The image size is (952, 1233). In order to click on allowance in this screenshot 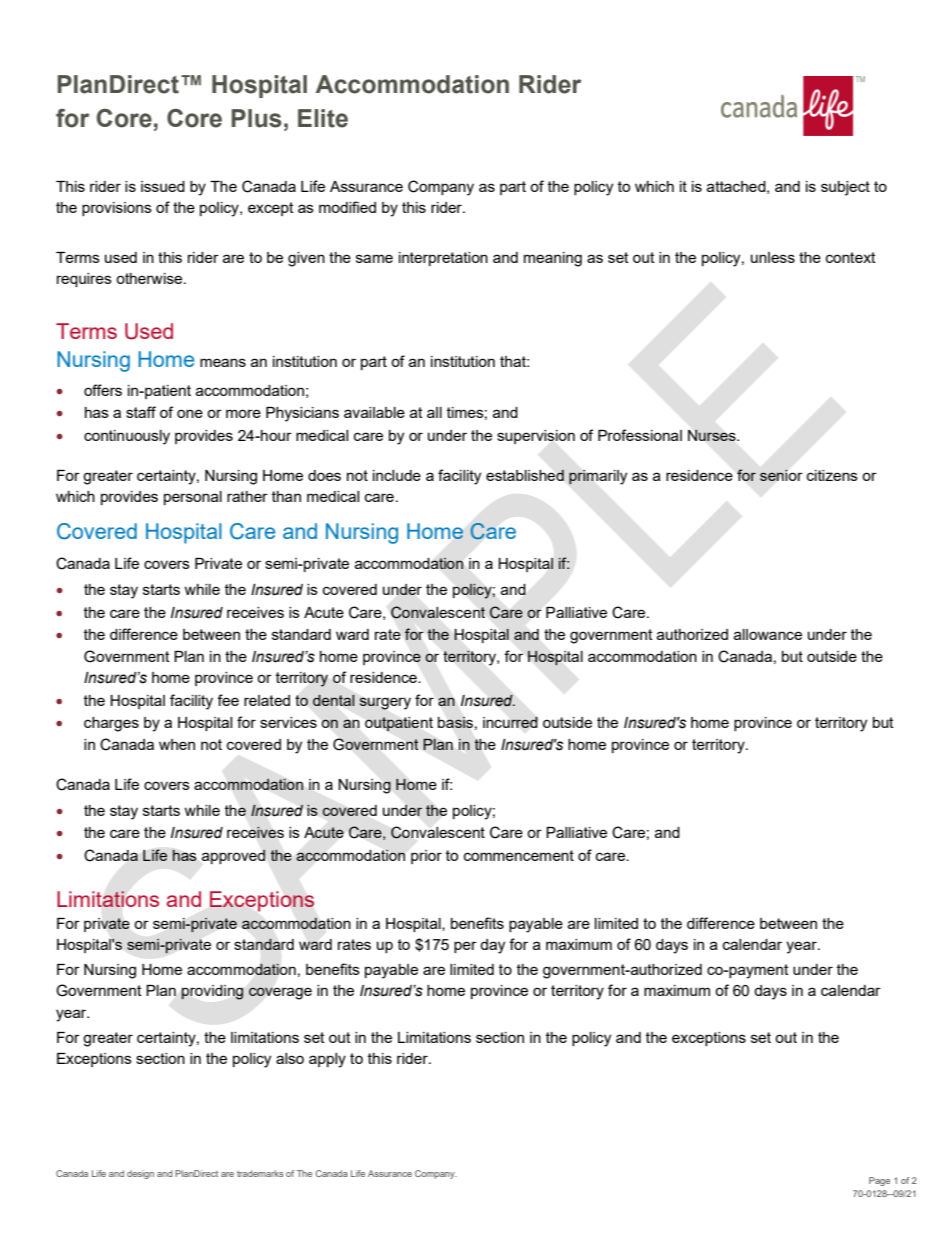, I will do `click(768, 634)`.
